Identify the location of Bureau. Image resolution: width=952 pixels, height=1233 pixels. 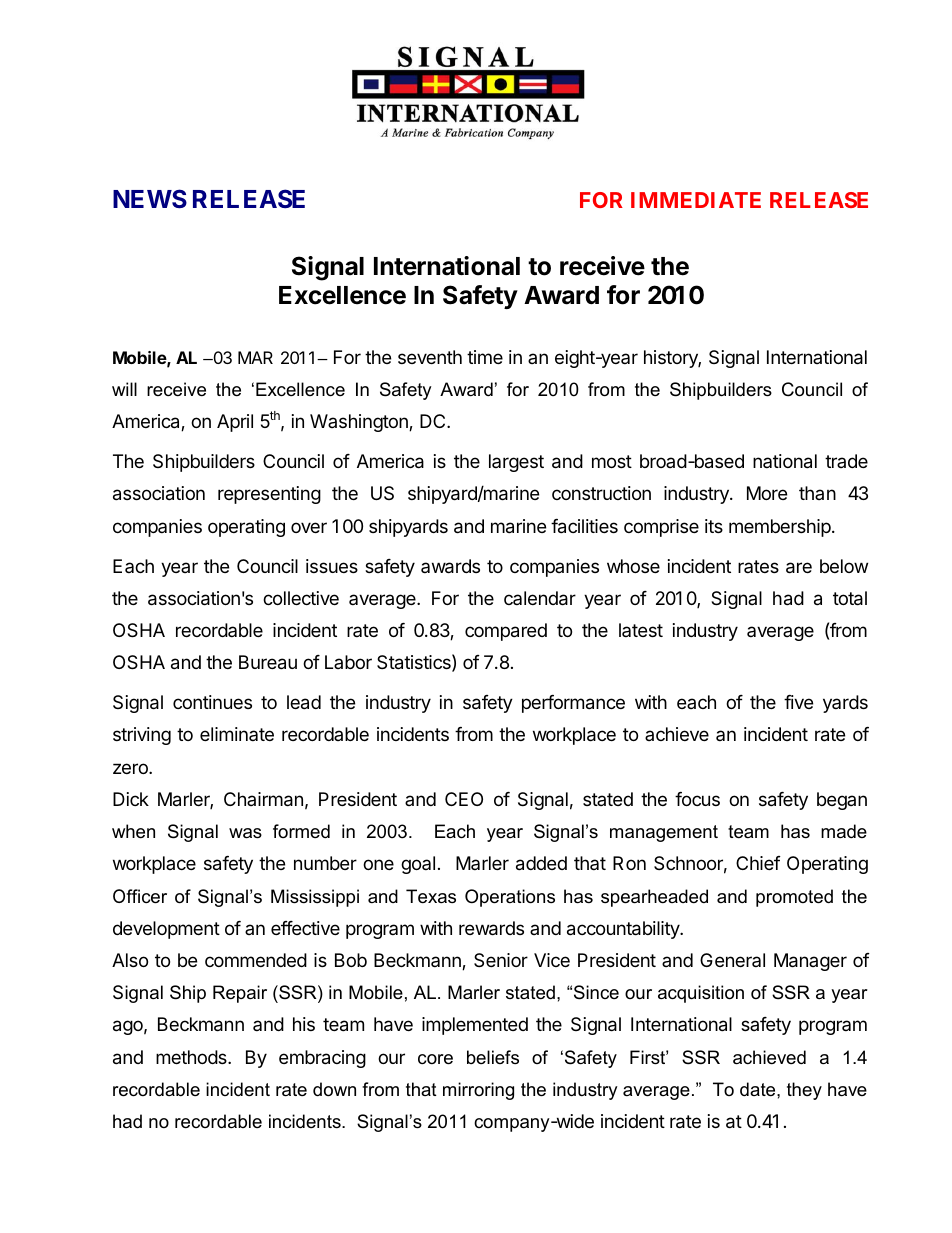
(268, 662).
